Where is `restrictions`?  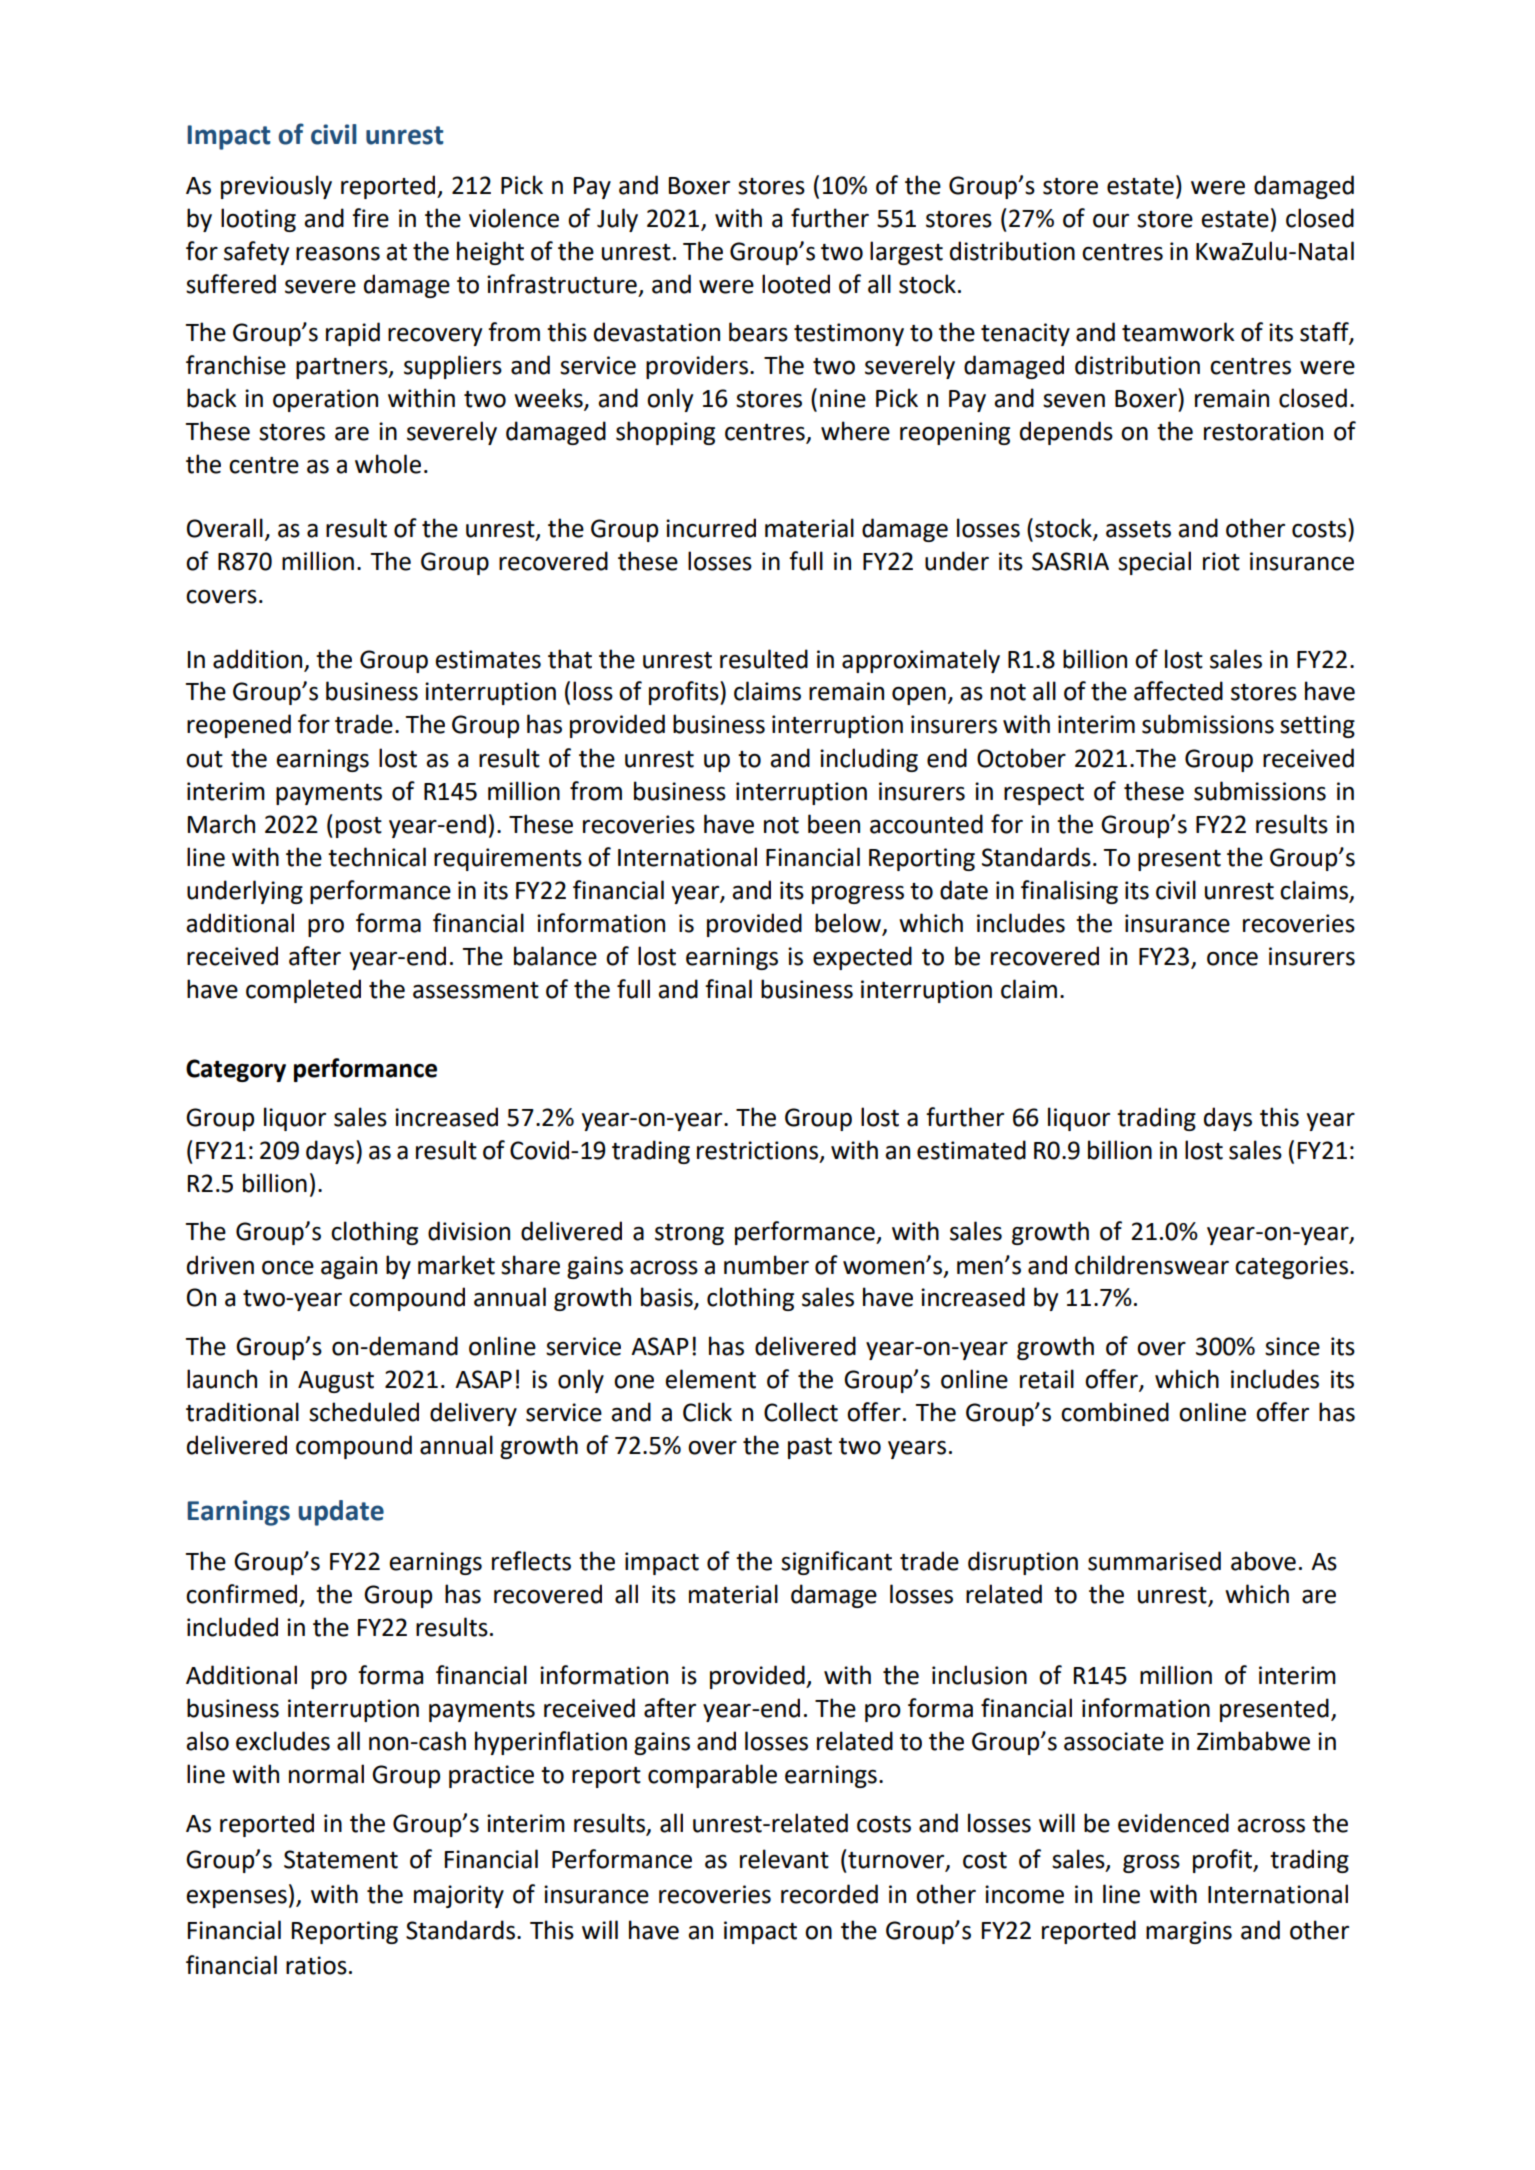 restrictions is located at coordinates (759, 1151).
